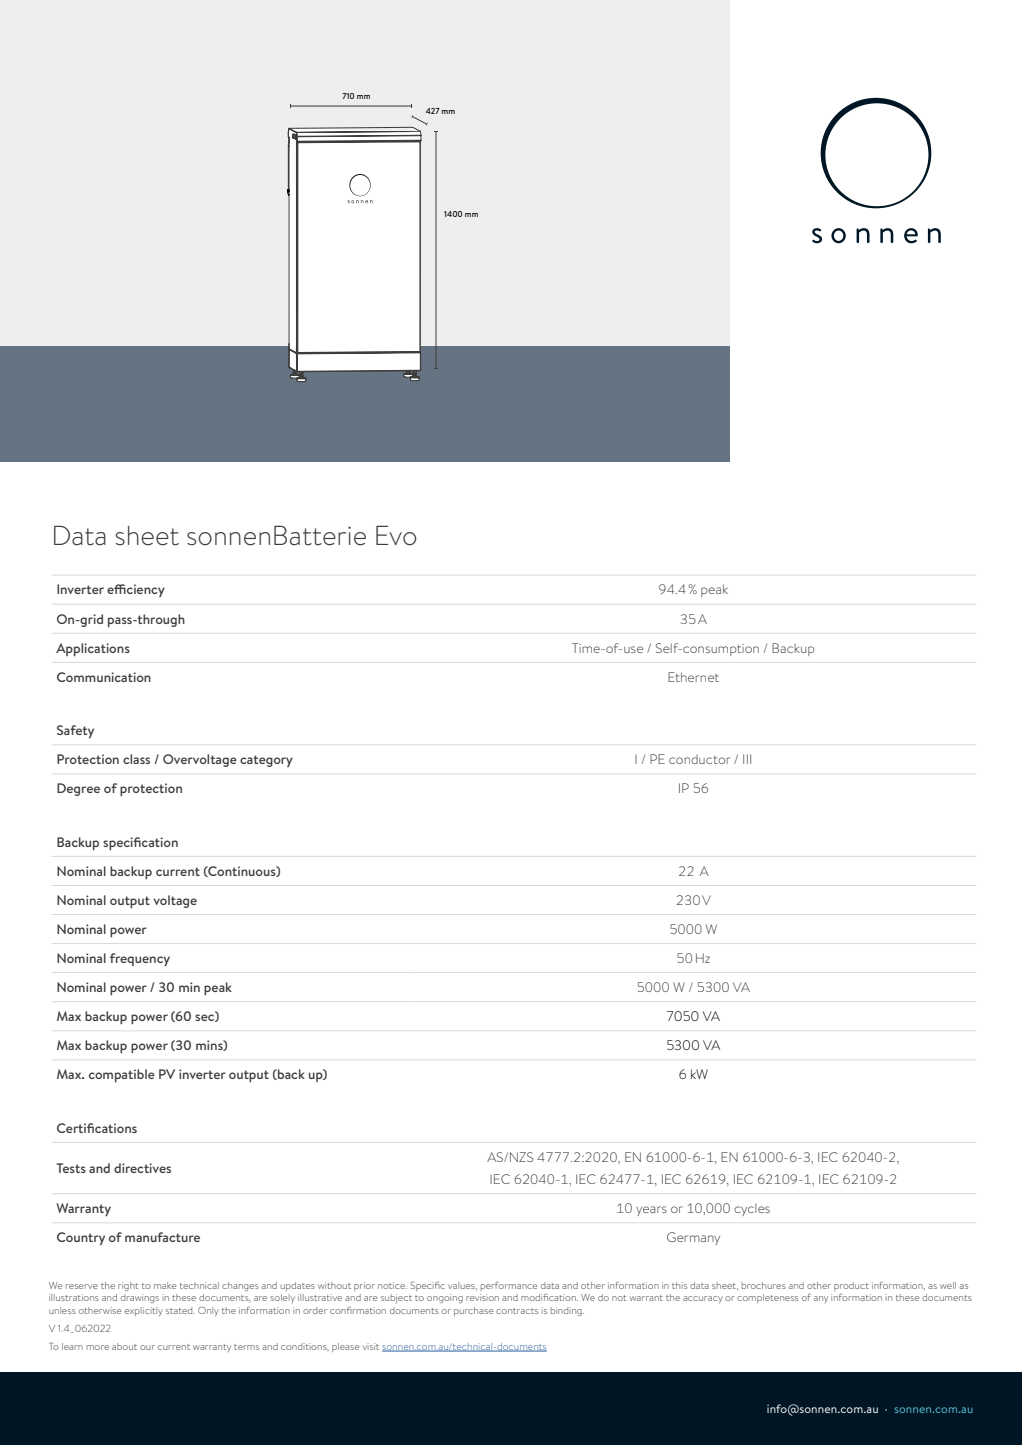  What do you see at coordinates (651, 1211) in the page?
I see `years` at bounding box center [651, 1211].
